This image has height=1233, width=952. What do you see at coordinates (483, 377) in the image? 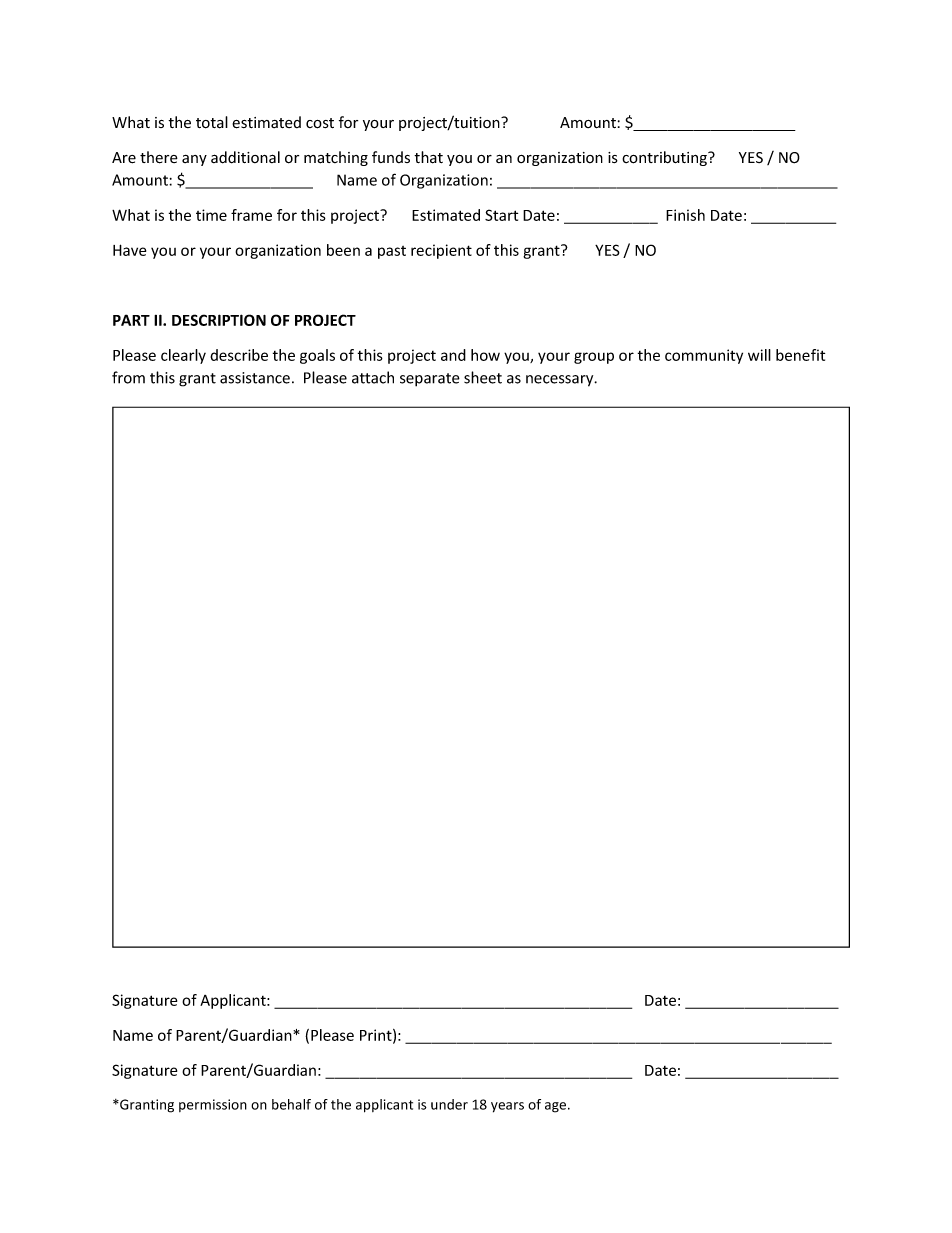
I see `sheet` at bounding box center [483, 377].
